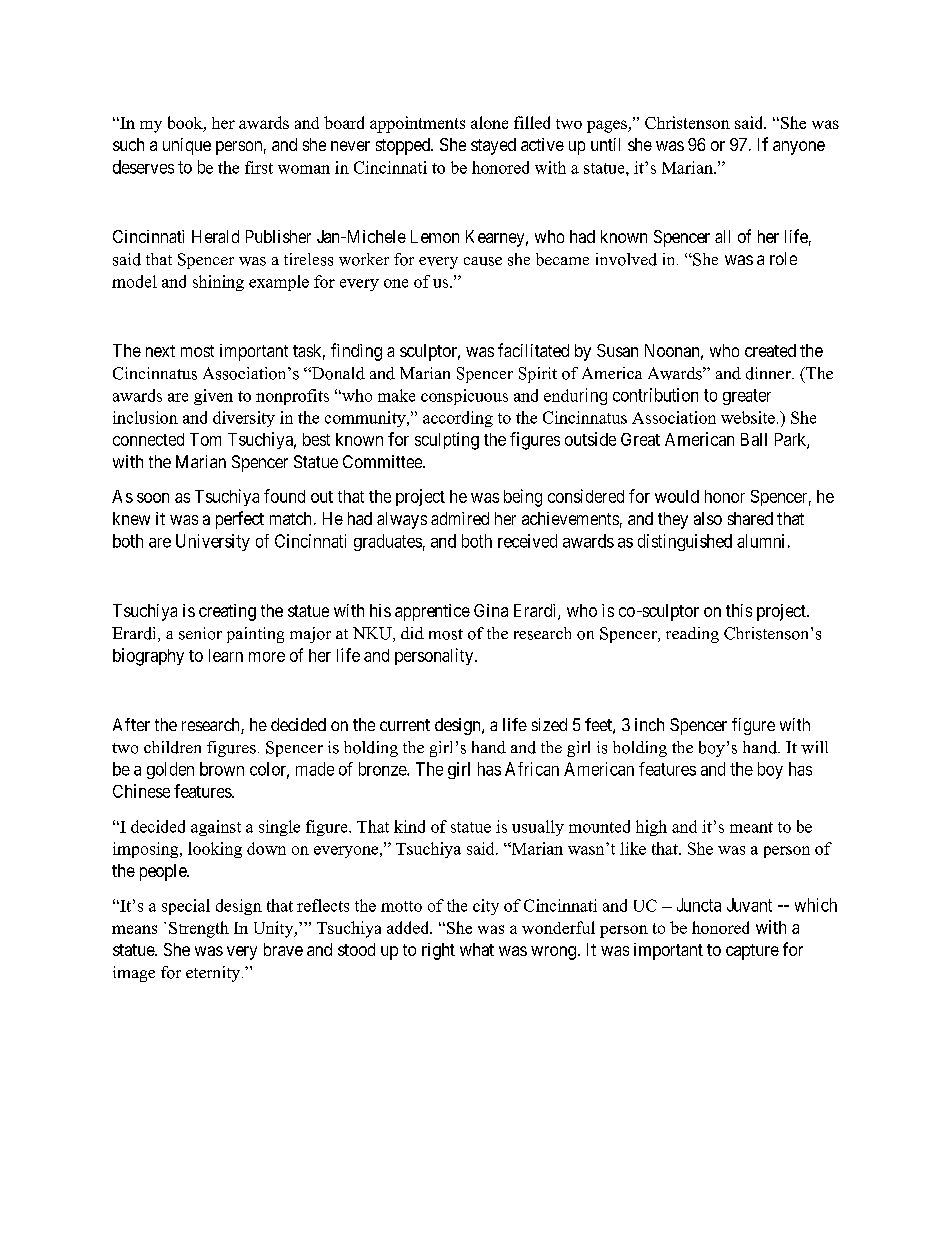  Describe the element at coordinates (187, 146) in the document. I see `unique` at that location.
